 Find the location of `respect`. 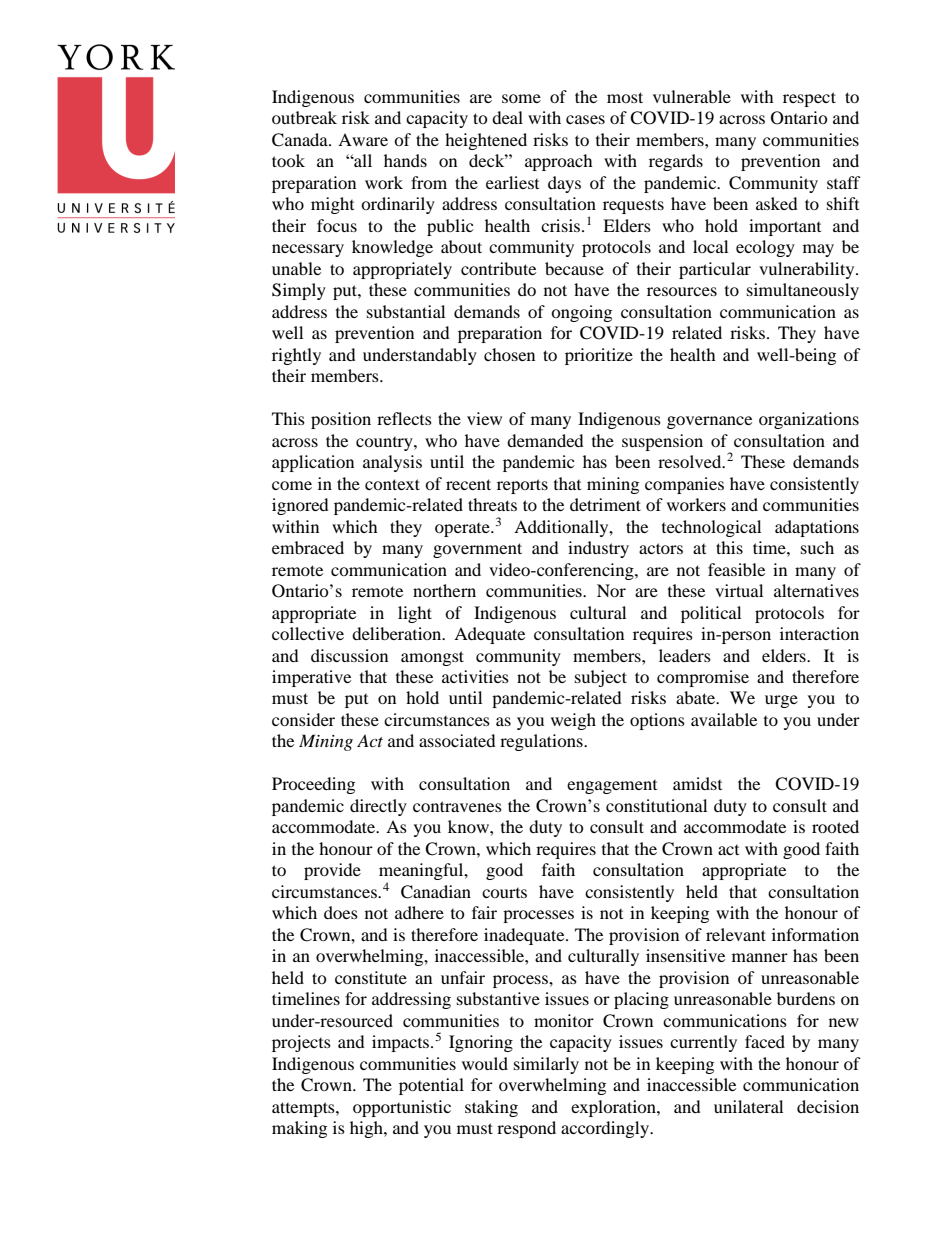

respect is located at coordinates (809, 99).
